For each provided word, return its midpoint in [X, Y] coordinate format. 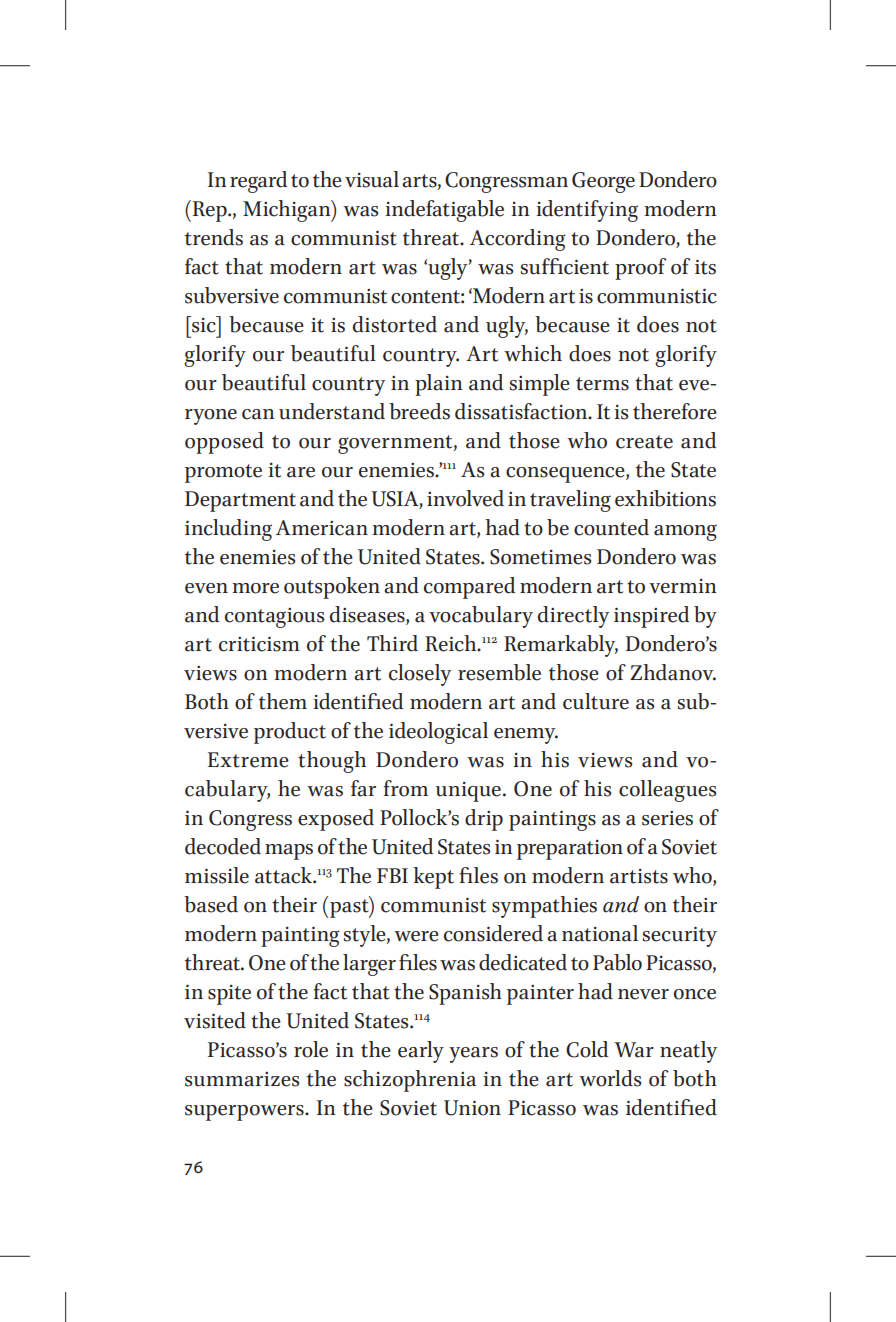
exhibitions [665, 498]
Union [472, 1108]
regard [258, 182]
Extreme [248, 760]
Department [240, 501]
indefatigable [445, 211]
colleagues [667, 791]
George [603, 182]
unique [468, 792]
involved [465, 498]
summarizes [242, 1079]
